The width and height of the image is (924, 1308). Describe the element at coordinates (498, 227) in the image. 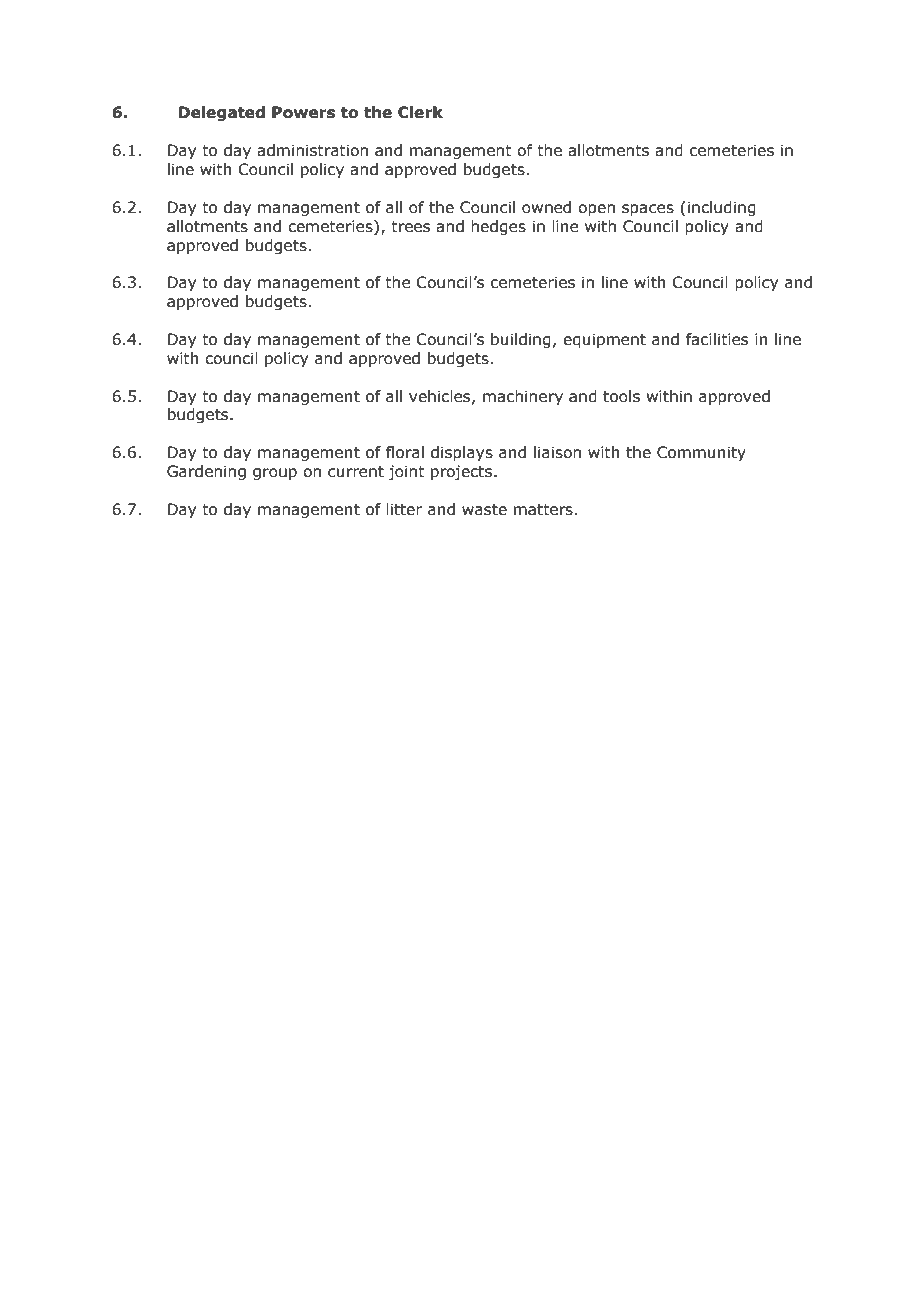

I see `hedges` at that location.
